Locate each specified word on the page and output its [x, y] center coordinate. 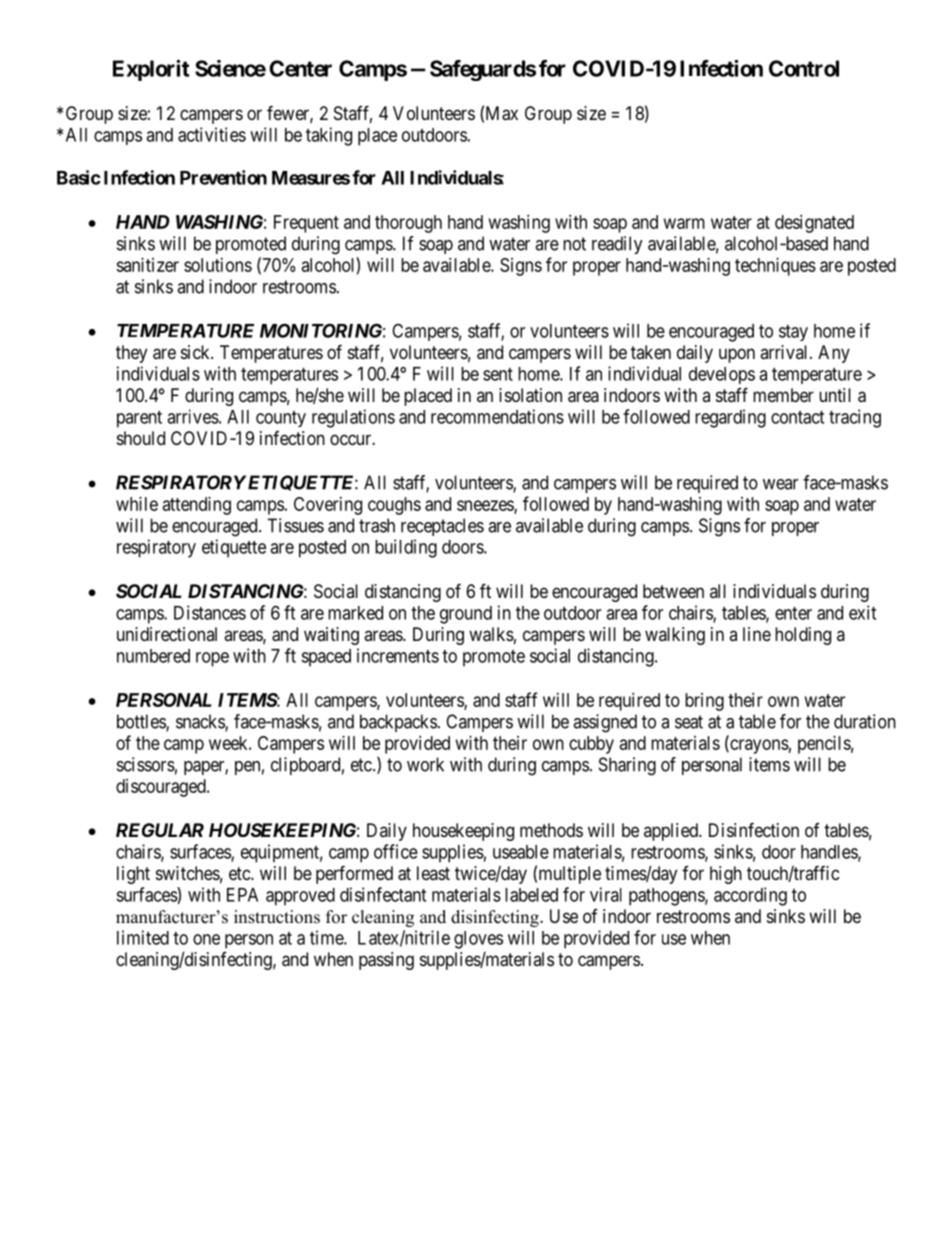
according [750, 896]
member [783, 395]
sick [196, 352]
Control [804, 68]
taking [329, 136]
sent [498, 374]
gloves [478, 940]
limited [143, 937]
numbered [153, 656]
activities [212, 134]
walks [491, 634]
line [757, 634]
